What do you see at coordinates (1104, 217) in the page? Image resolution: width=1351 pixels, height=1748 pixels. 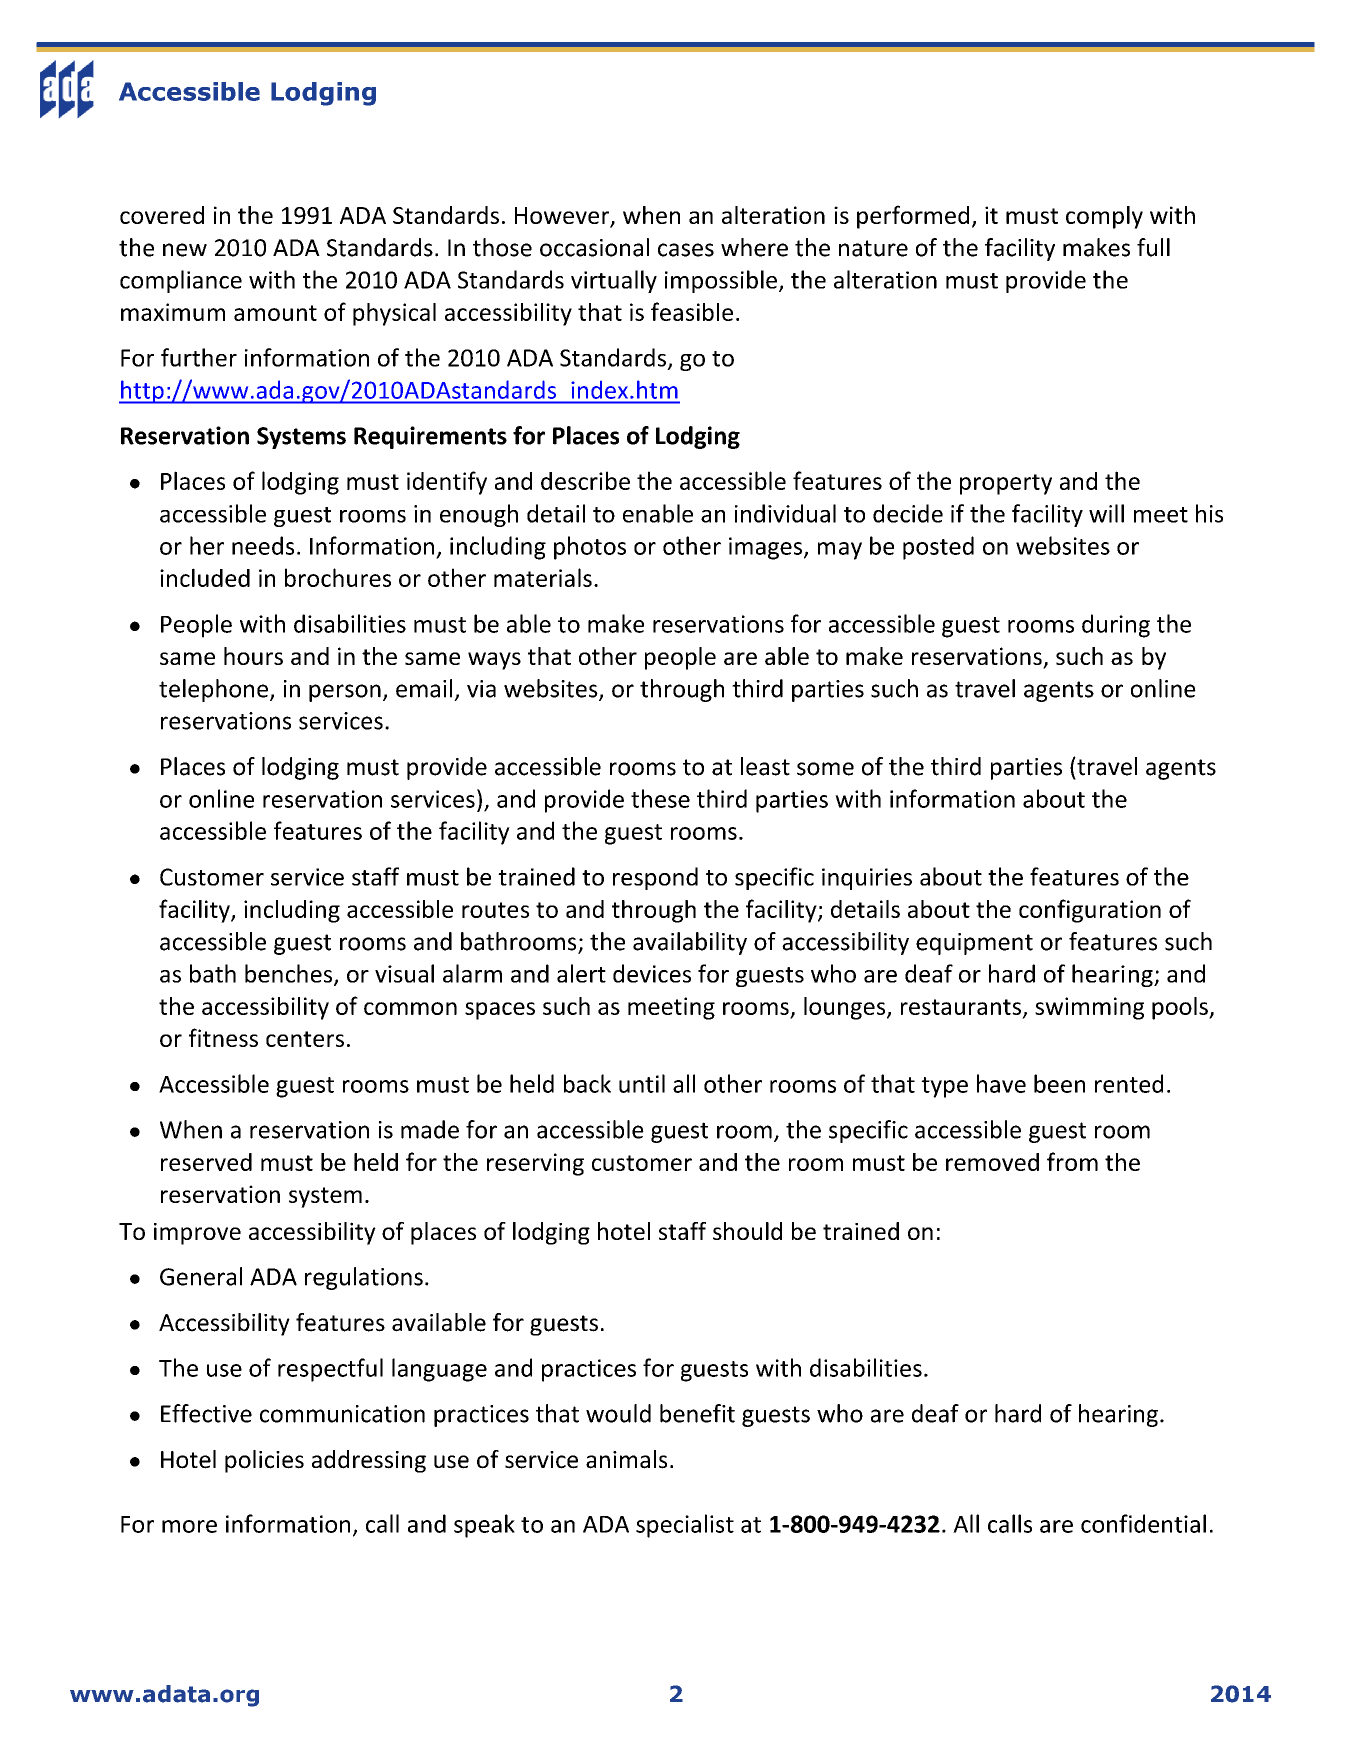 I see `comply` at bounding box center [1104, 217].
